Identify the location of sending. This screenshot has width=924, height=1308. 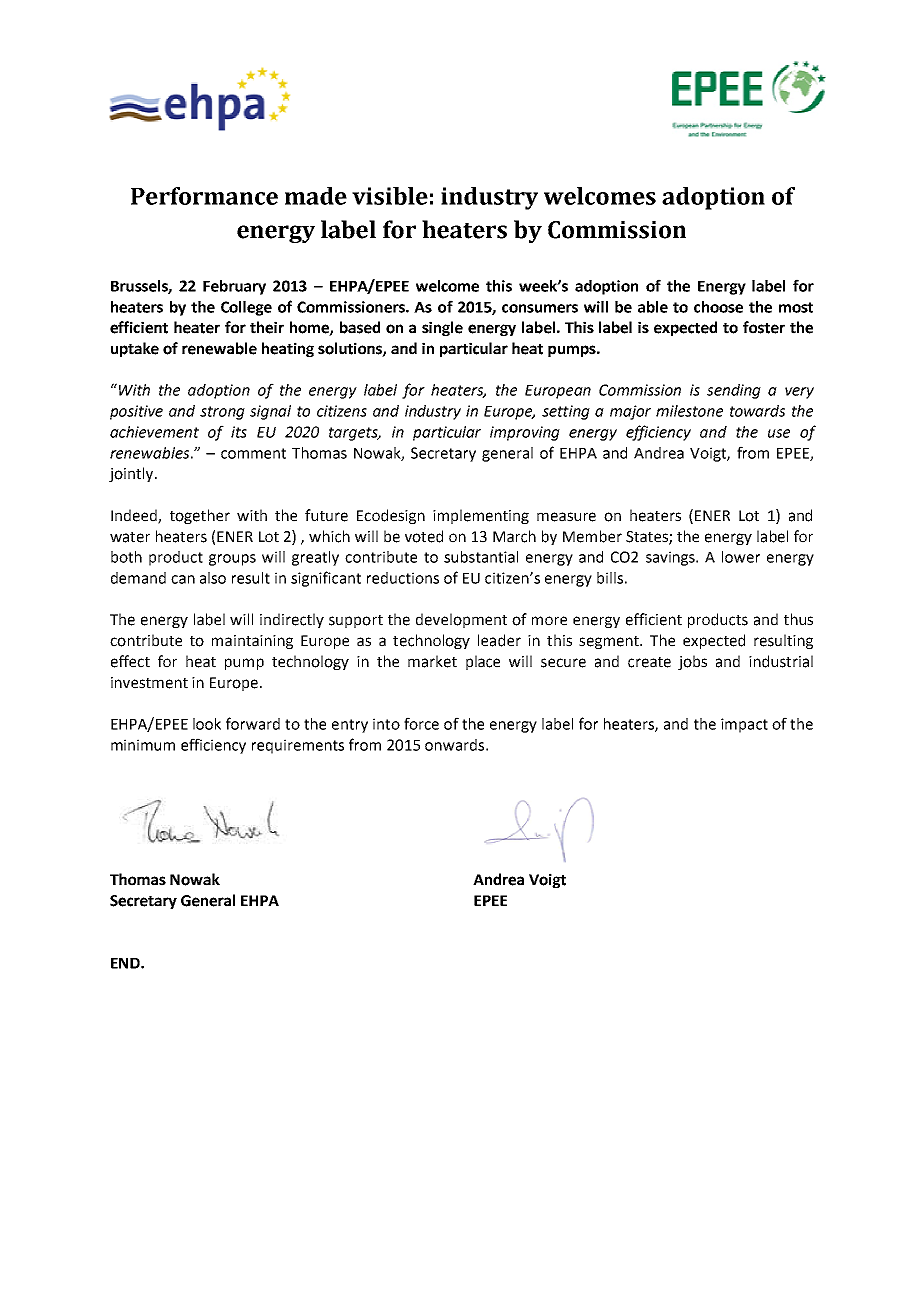
(734, 391).
